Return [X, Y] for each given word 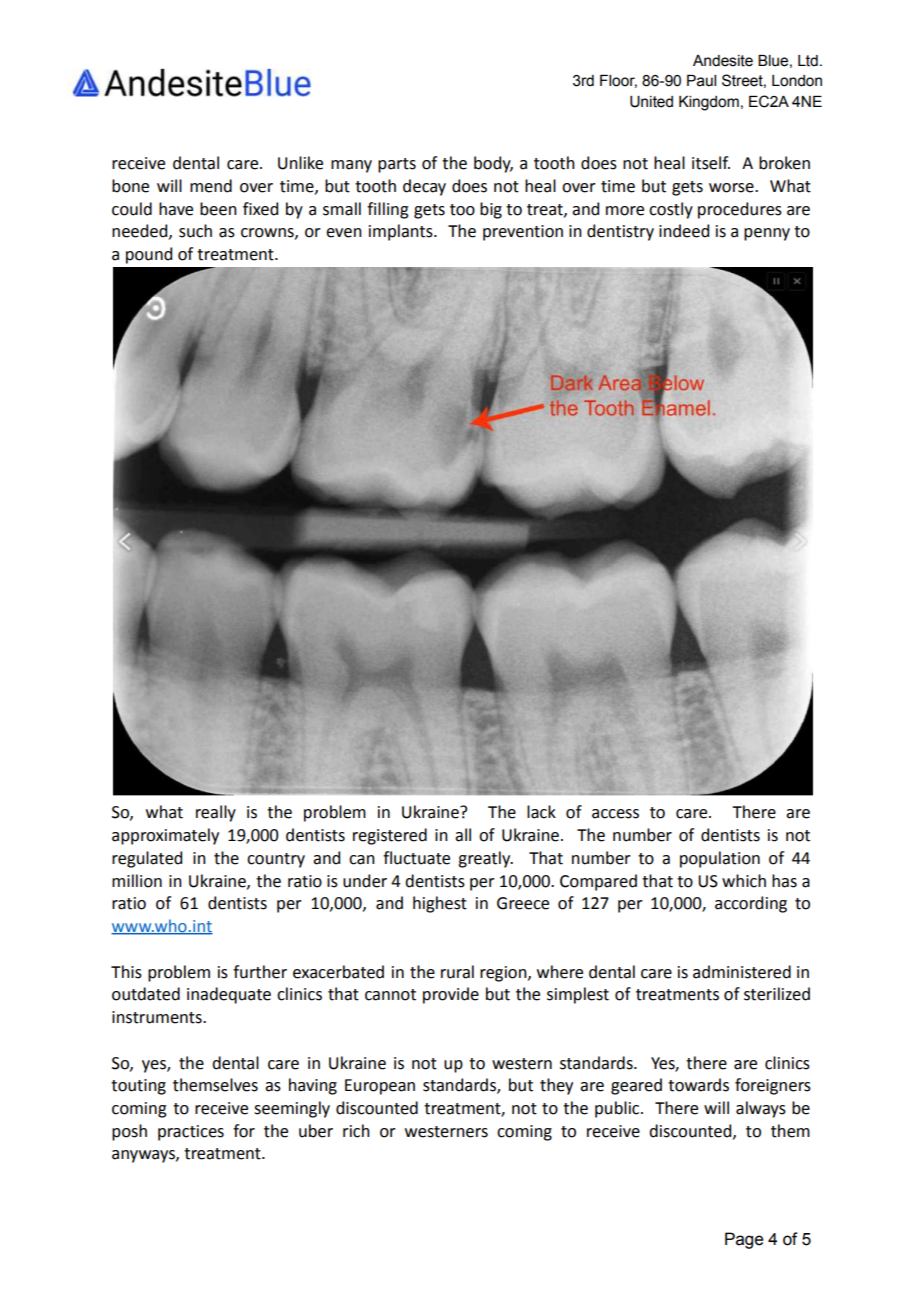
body [493, 164]
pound [149, 255]
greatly [485, 859]
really [216, 813]
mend [211, 186]
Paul [701, 81]
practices [191, 1133]
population [720, 859]
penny [767, 234]
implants [402, 232]
